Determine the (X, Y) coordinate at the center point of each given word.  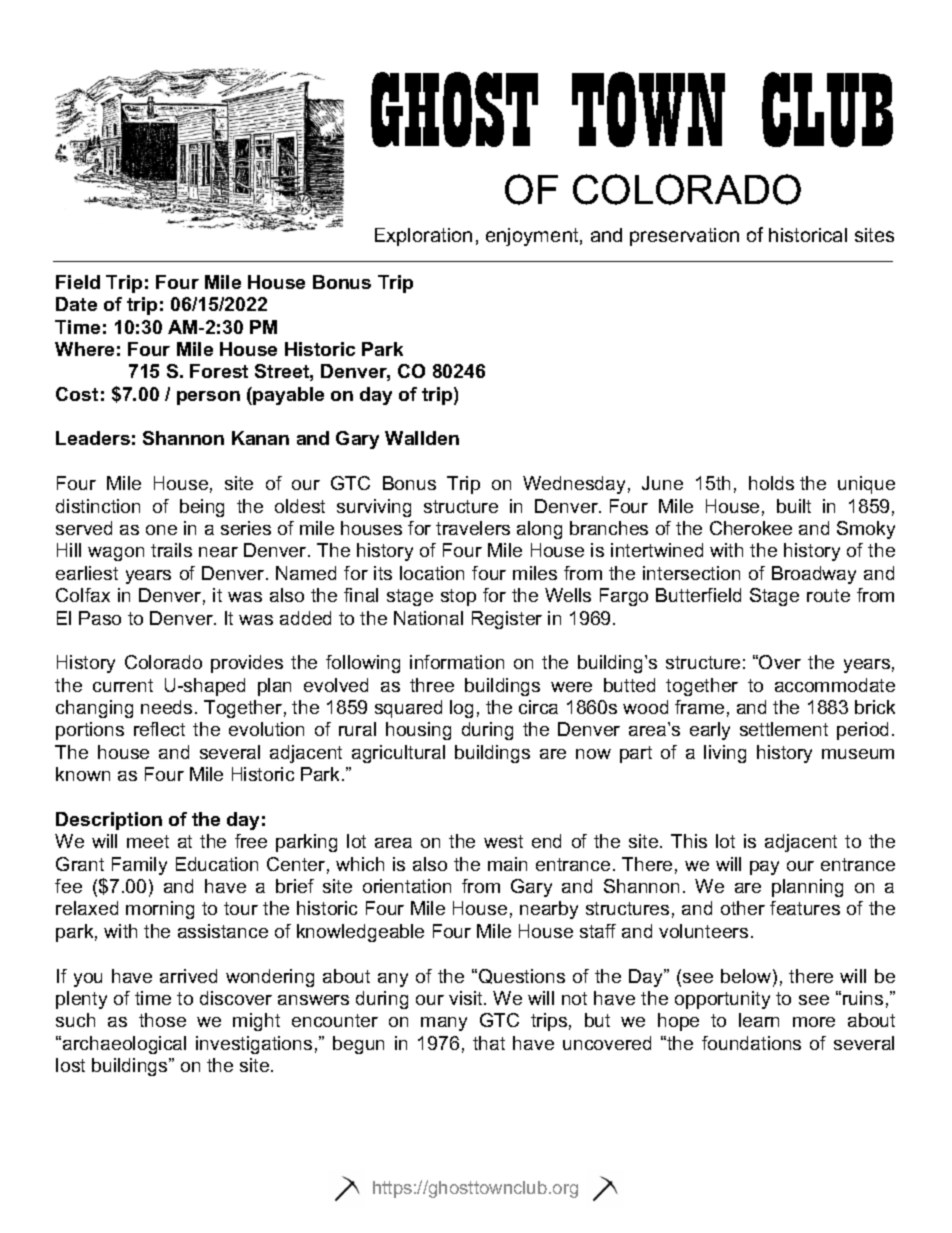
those (162, 1020)
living (725, 754)
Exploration (423, 237)
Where (84, 349)
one (161, 530)
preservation (684, 237)
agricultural (398, 754)
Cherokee (751, 528)
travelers (473, 528)
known (83, 774)
